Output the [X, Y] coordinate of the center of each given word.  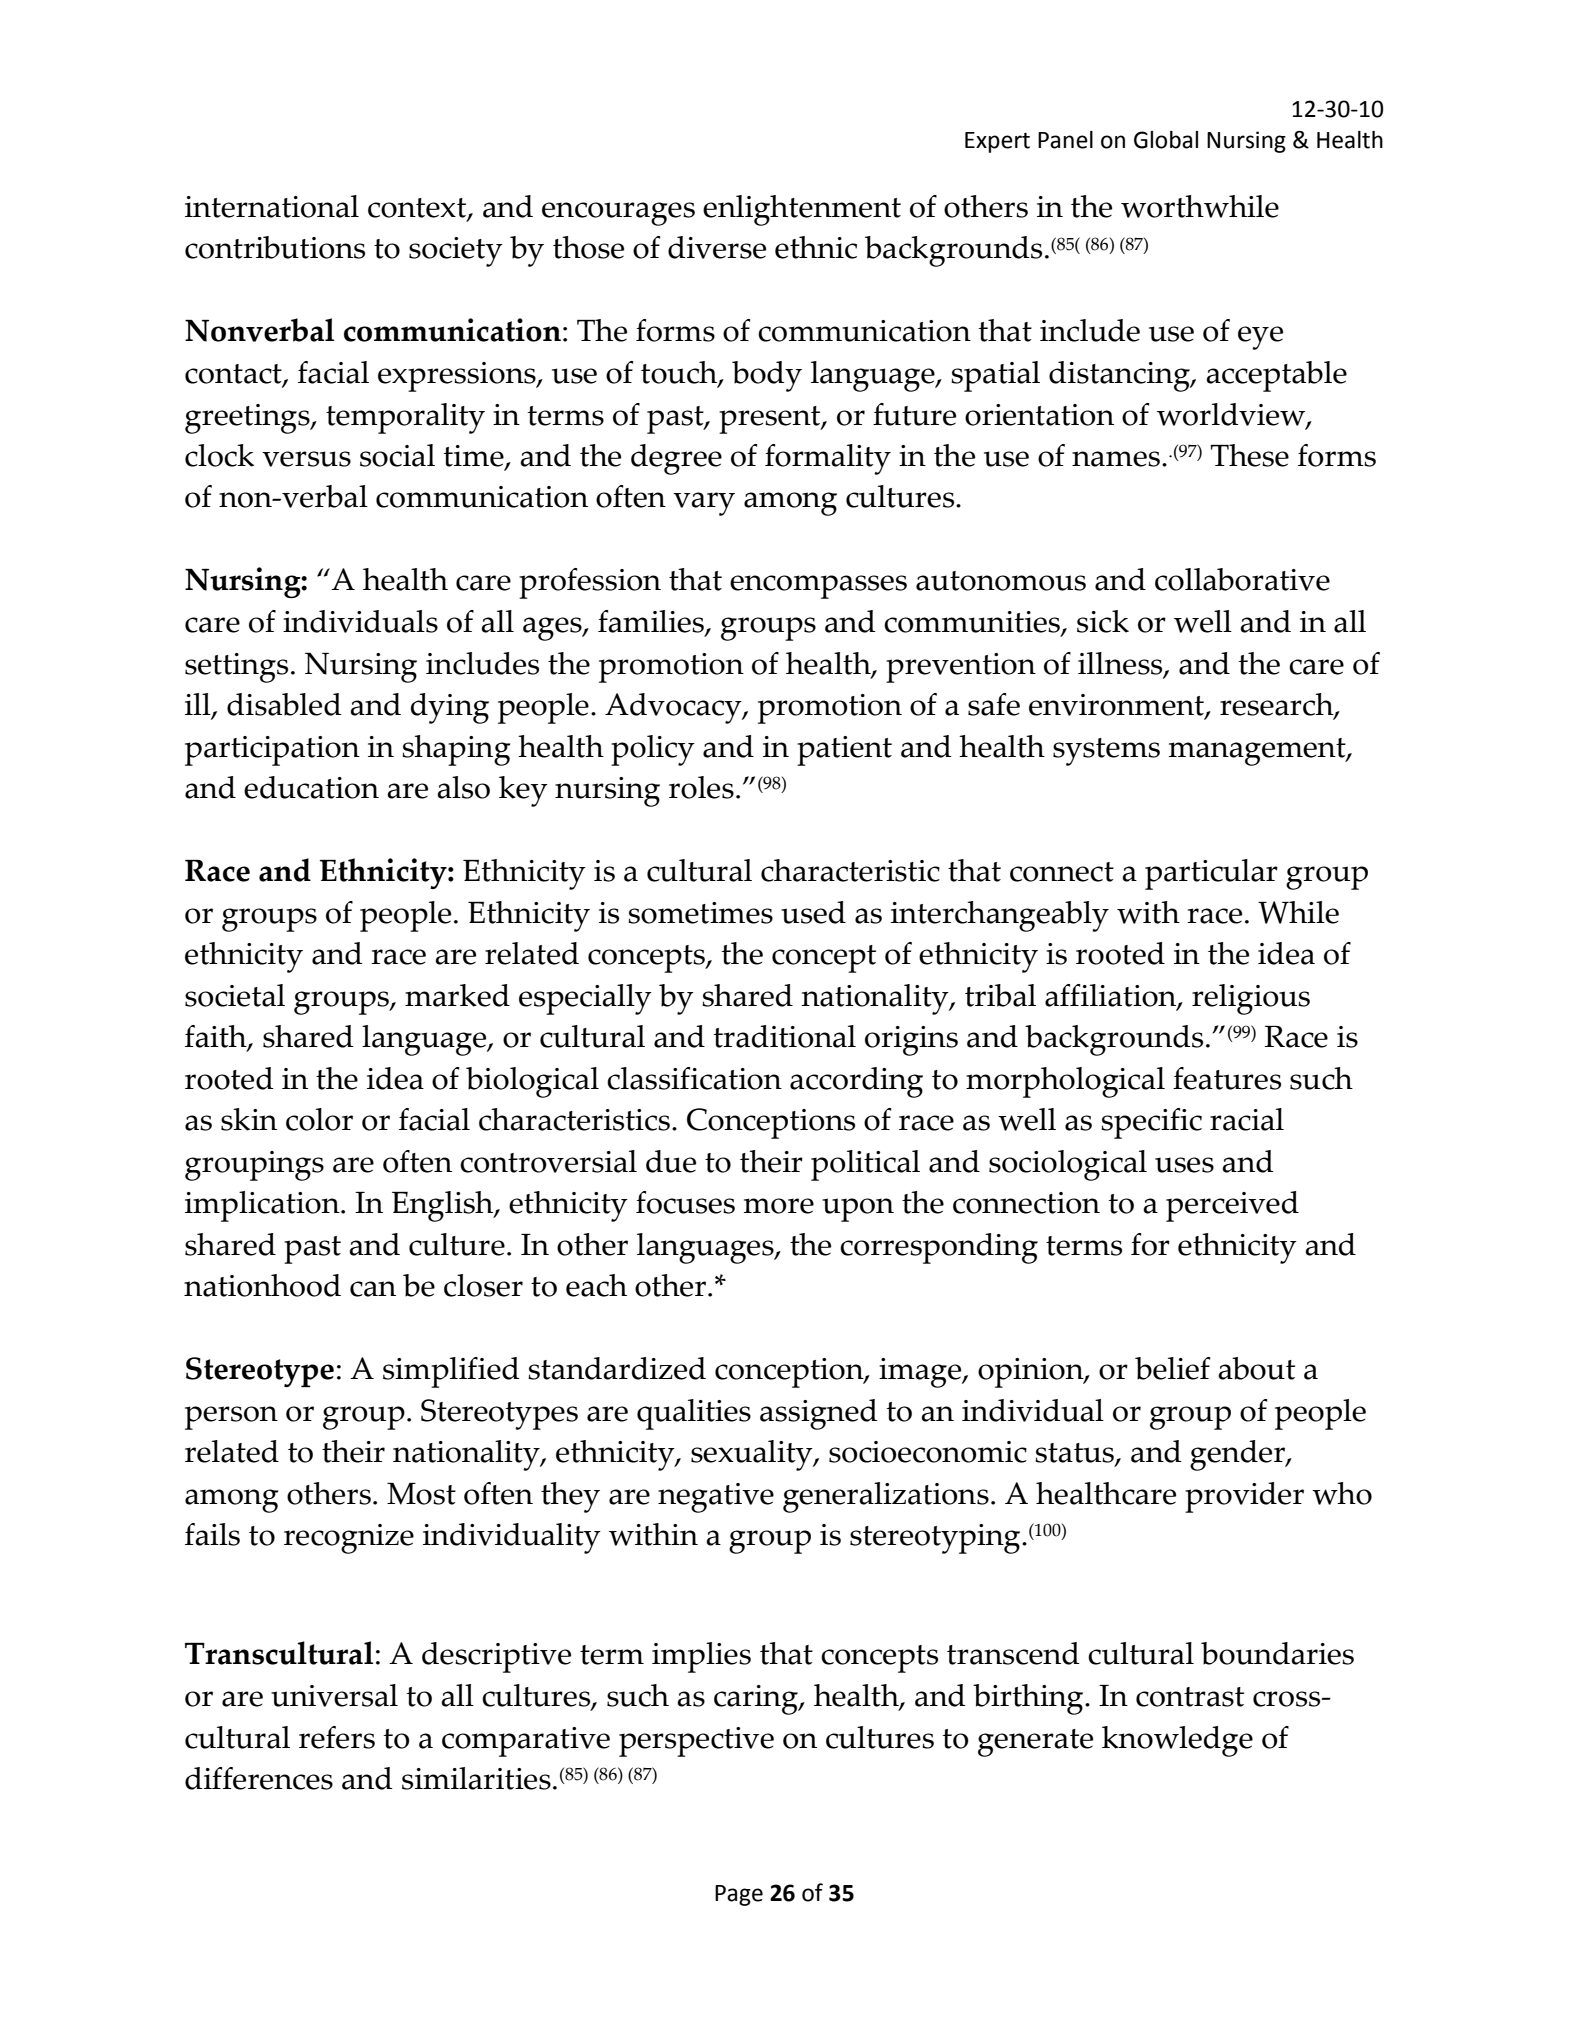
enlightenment [802, 210]
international [272, 206]
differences [259, 1778]
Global [1166, 140]
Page [739, 1895]
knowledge [1177, 1741]
